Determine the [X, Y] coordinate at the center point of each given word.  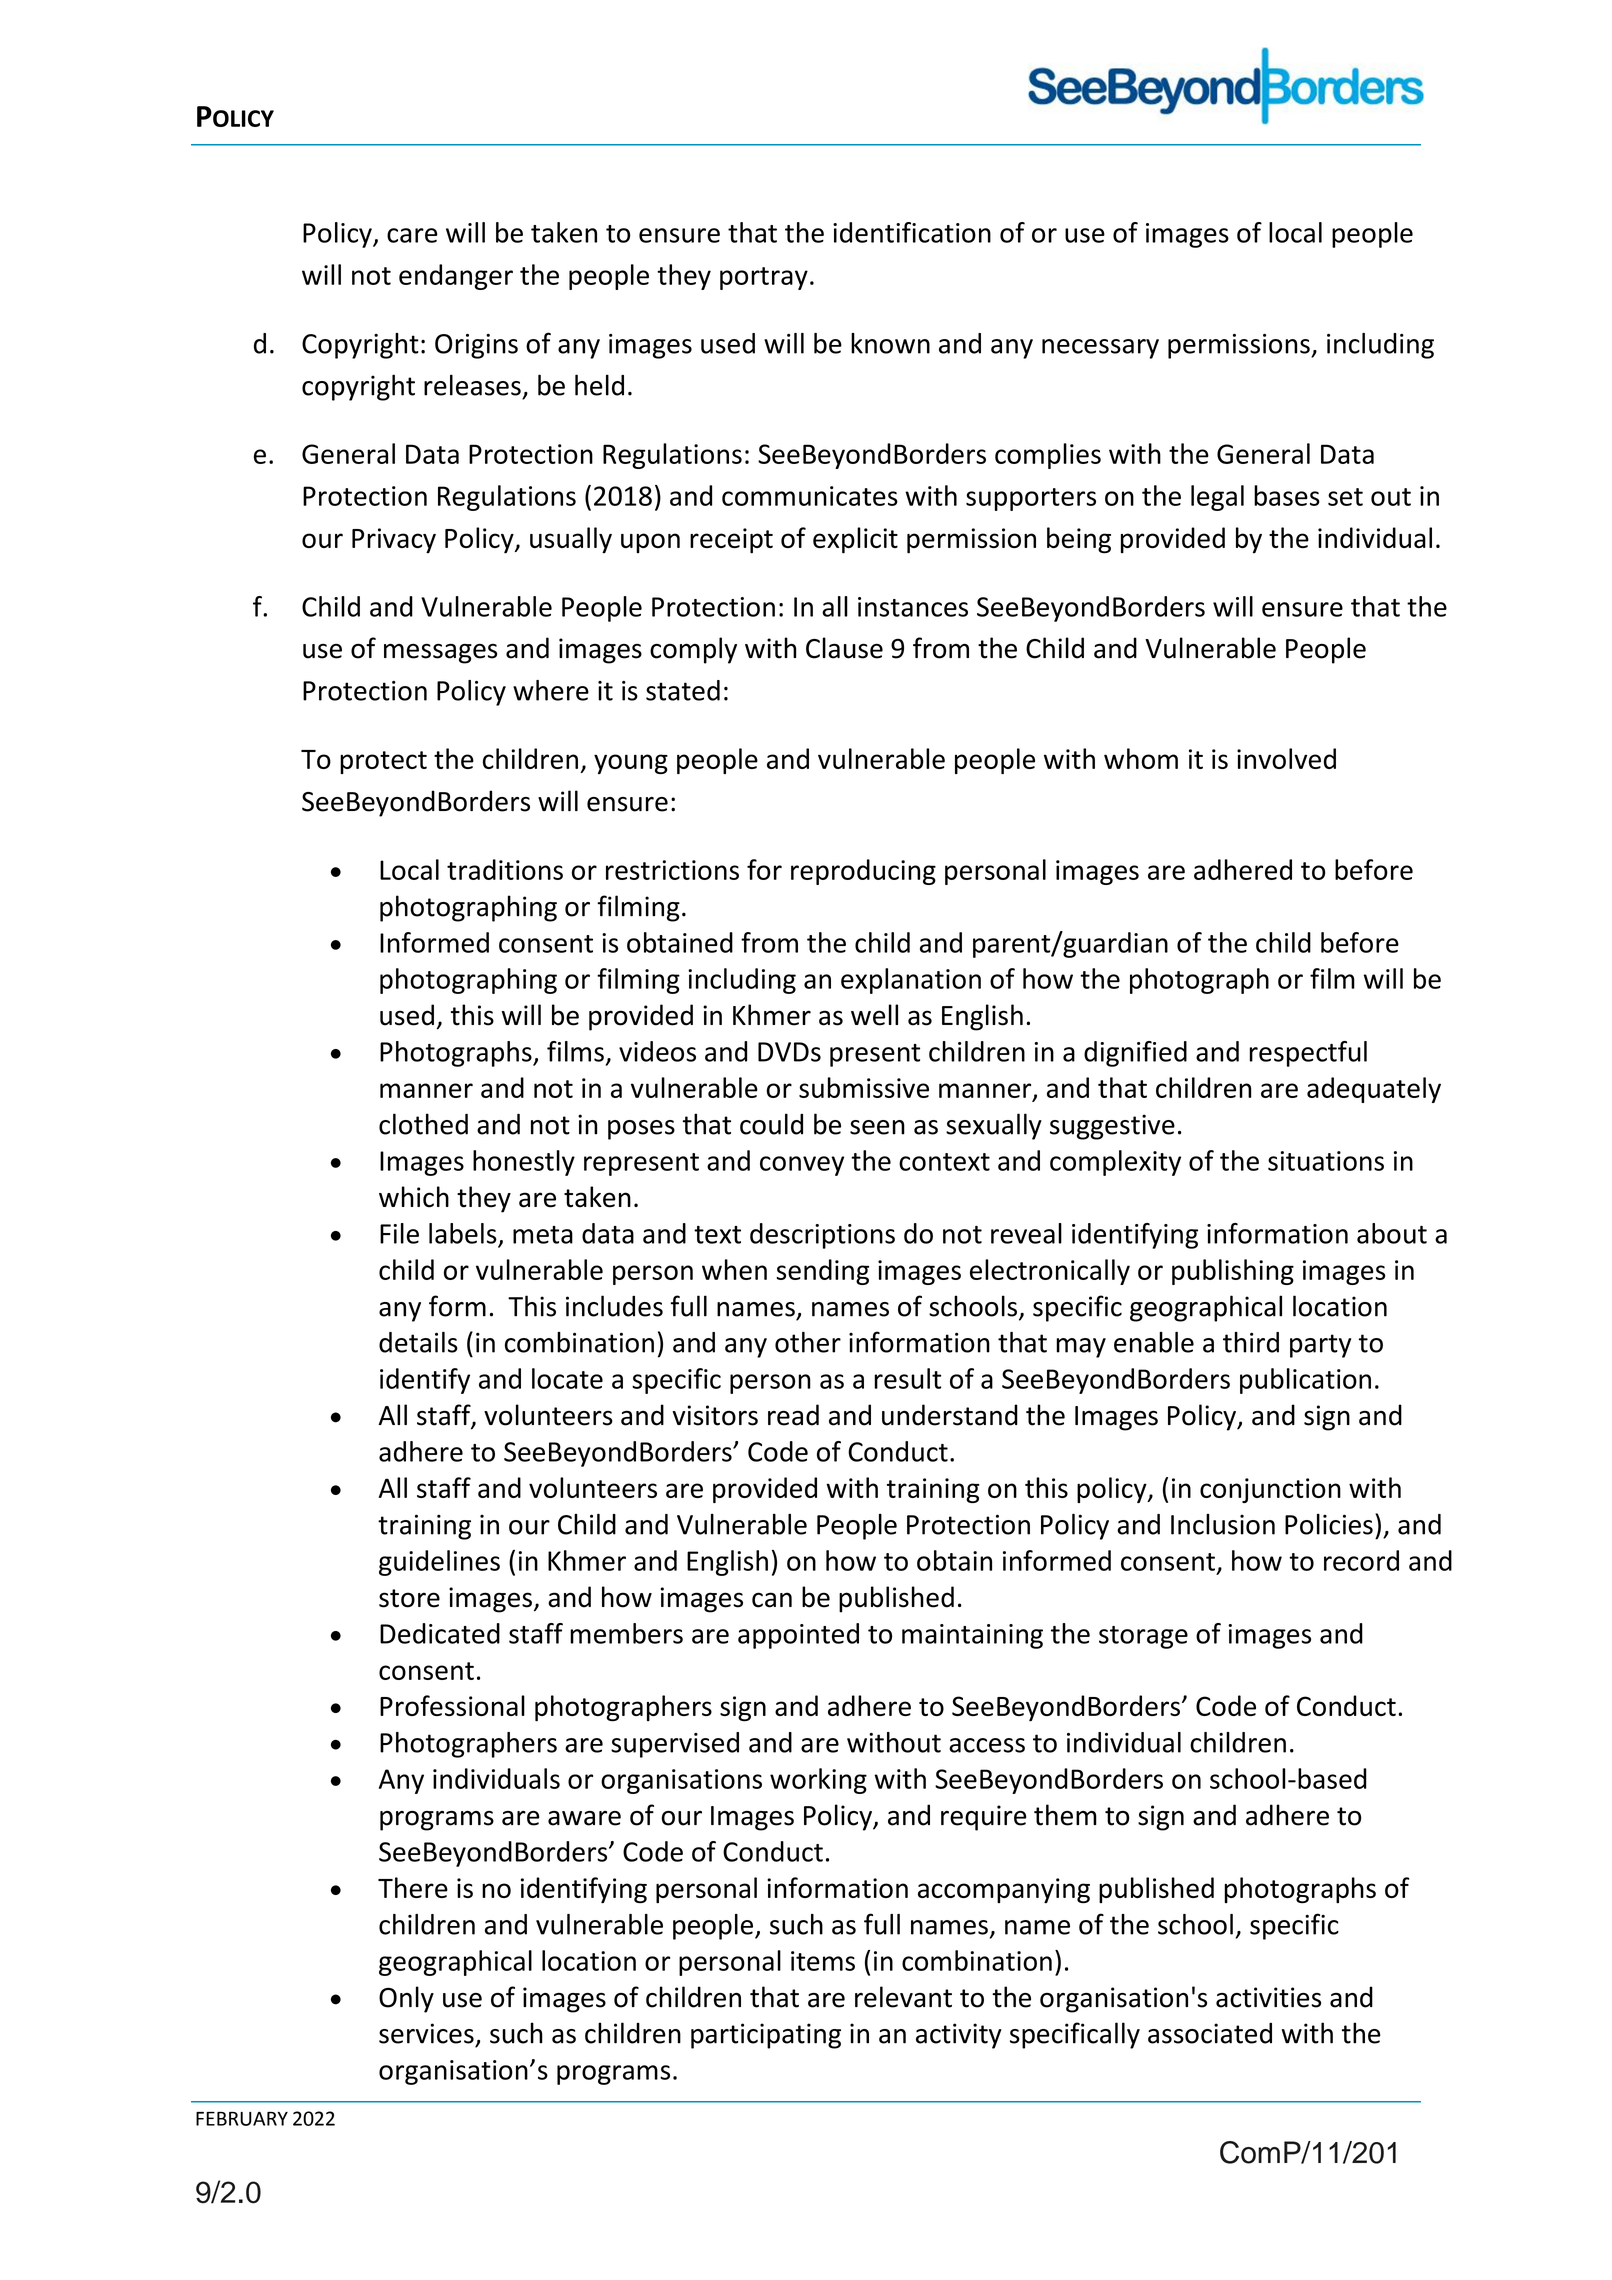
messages [440, 653]
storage [1143, 1637]
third [1251, 1342]
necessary [1100, 349]
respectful [1308, 1054]
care [412, 235]
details [418, 1342]
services [426, 2033]
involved [1286, 758]
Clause [844, 648]
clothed [423, 1124]
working [818, 1781]
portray [764, 278]
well [874, 1015]
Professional [452, 1705]
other [808, 1342]
